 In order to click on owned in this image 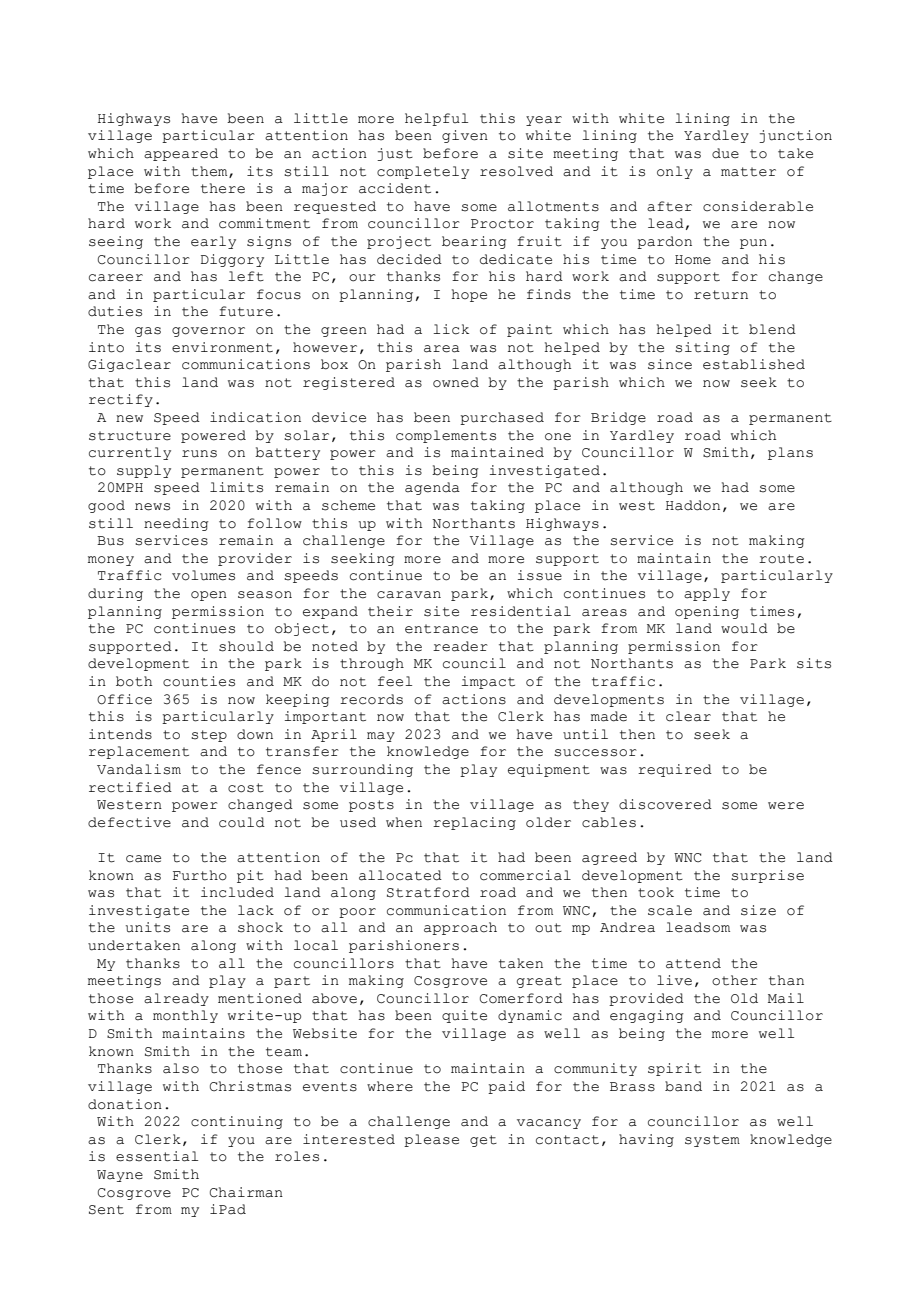, I will do `click(456, 382)`.
